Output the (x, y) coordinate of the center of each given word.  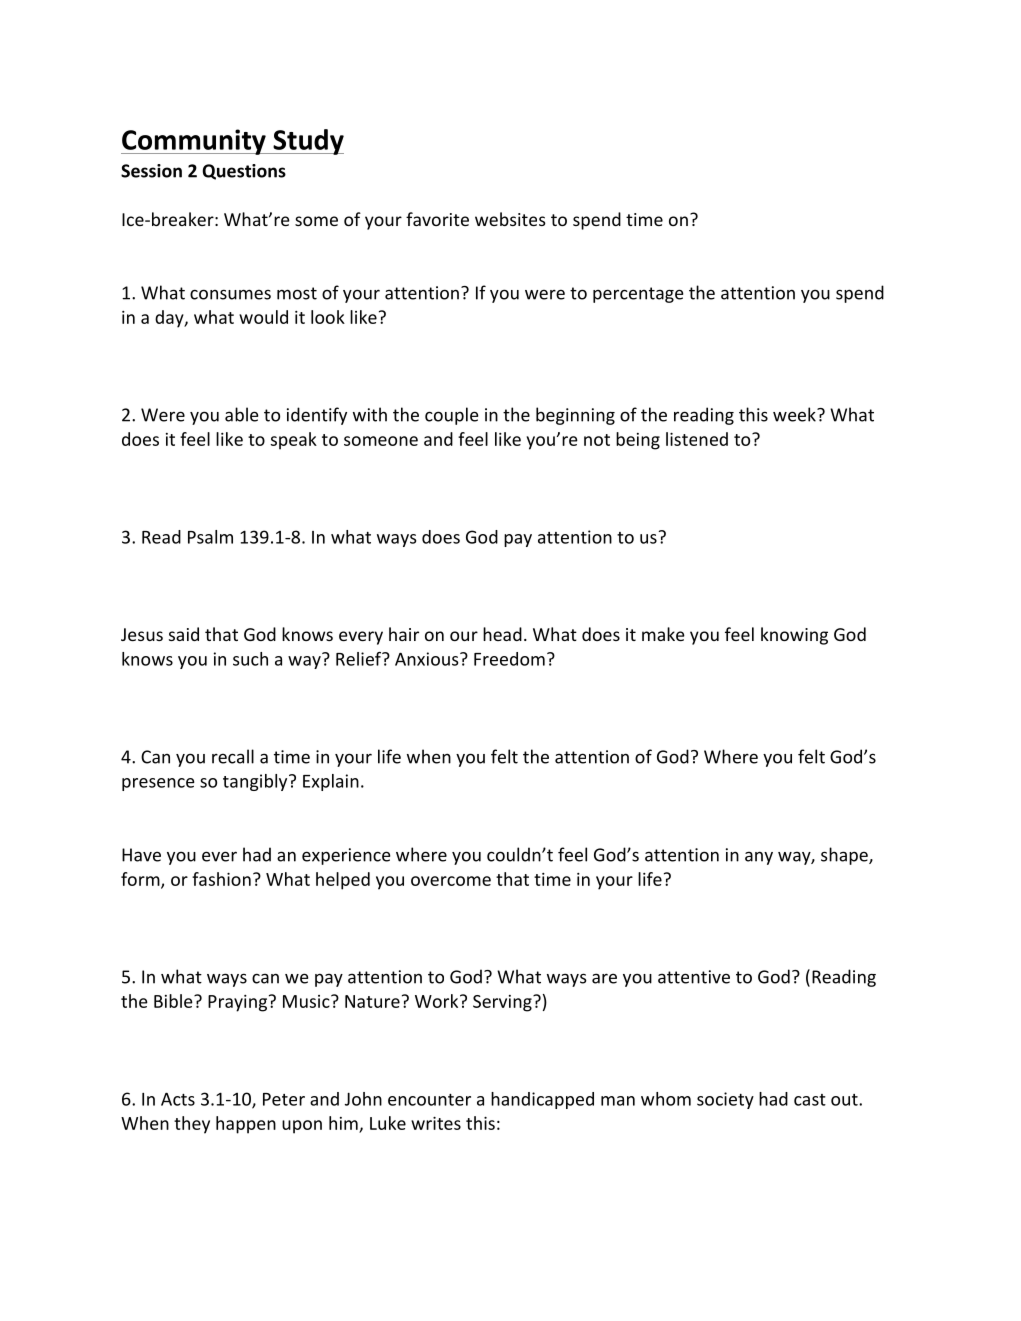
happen (246, 1125)
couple (451, 416)
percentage (638, 295)
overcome (451, 881)
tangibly (256, 782)
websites (510, 219)
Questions (244, 172)
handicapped (542, 1100)
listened (697, 439)
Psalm (210, 537)
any (759, 858)
